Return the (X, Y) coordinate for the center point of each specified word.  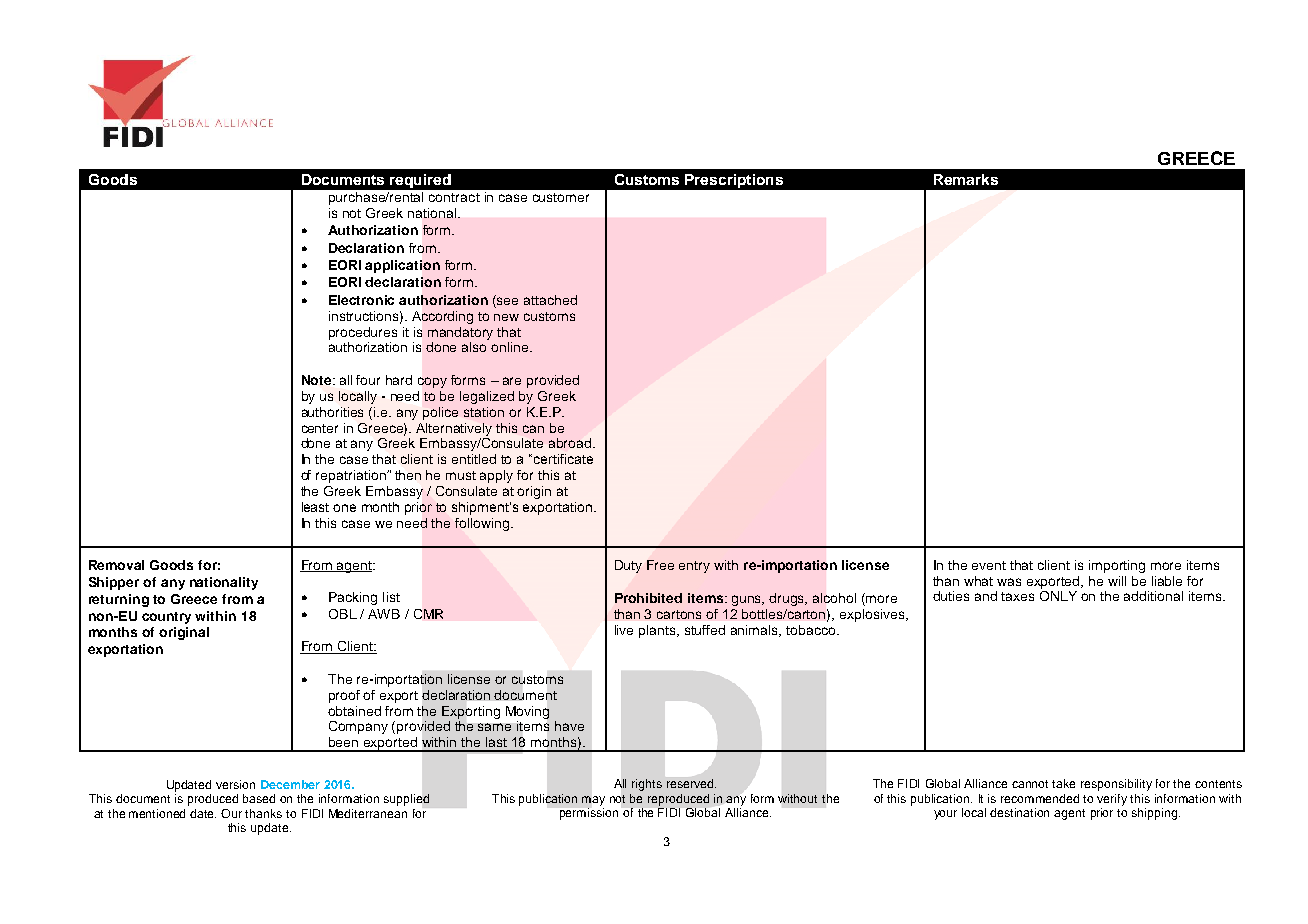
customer (561, 197)
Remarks (966, 179)
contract (454, 197)
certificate (562, 459)
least (315, 507)
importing (1117, 566)
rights (647, 785)
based (259, 798)
